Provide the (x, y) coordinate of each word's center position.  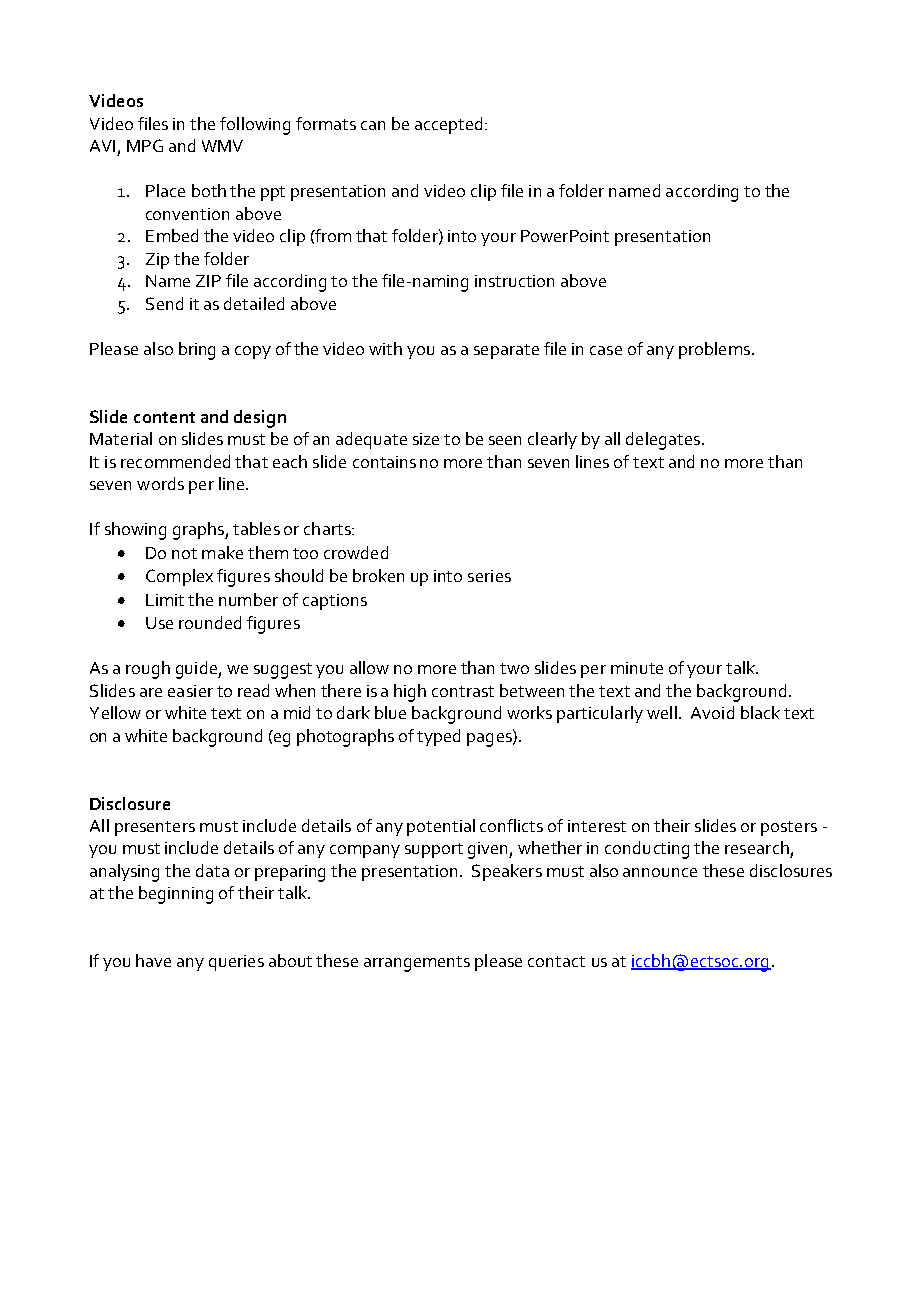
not (184, 553)
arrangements (417, 964)
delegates (663, 441)
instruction (514, 281)
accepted (448, 125)
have (153, 960)
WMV (222, 146)
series (489, 576)
